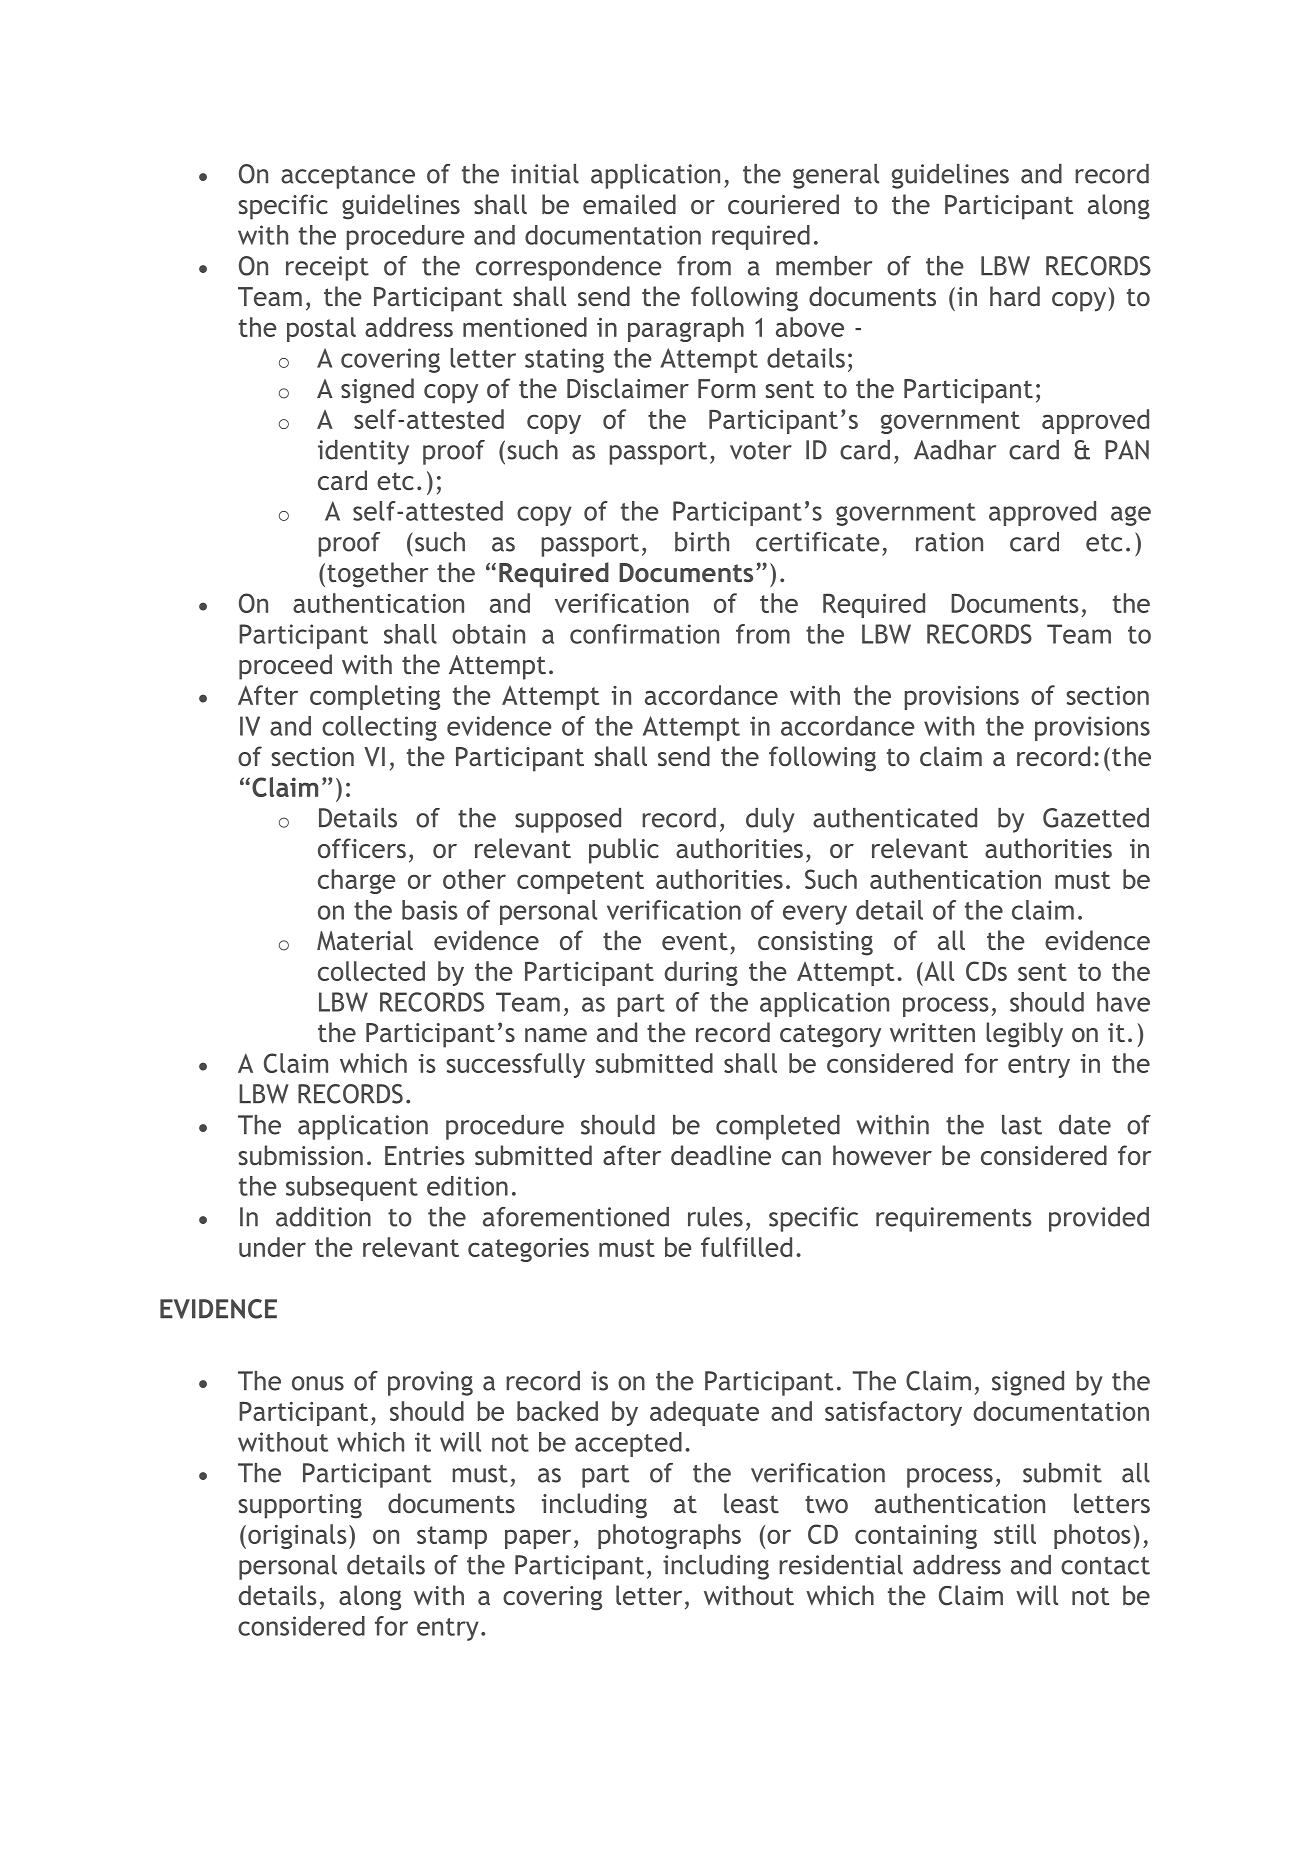 Image resolution: width=1310 pixels, height=1853 pixels. What do you see at coordinates (955, 450) in the page?
I see `Aadhar` at bounding box center [955, 450].
